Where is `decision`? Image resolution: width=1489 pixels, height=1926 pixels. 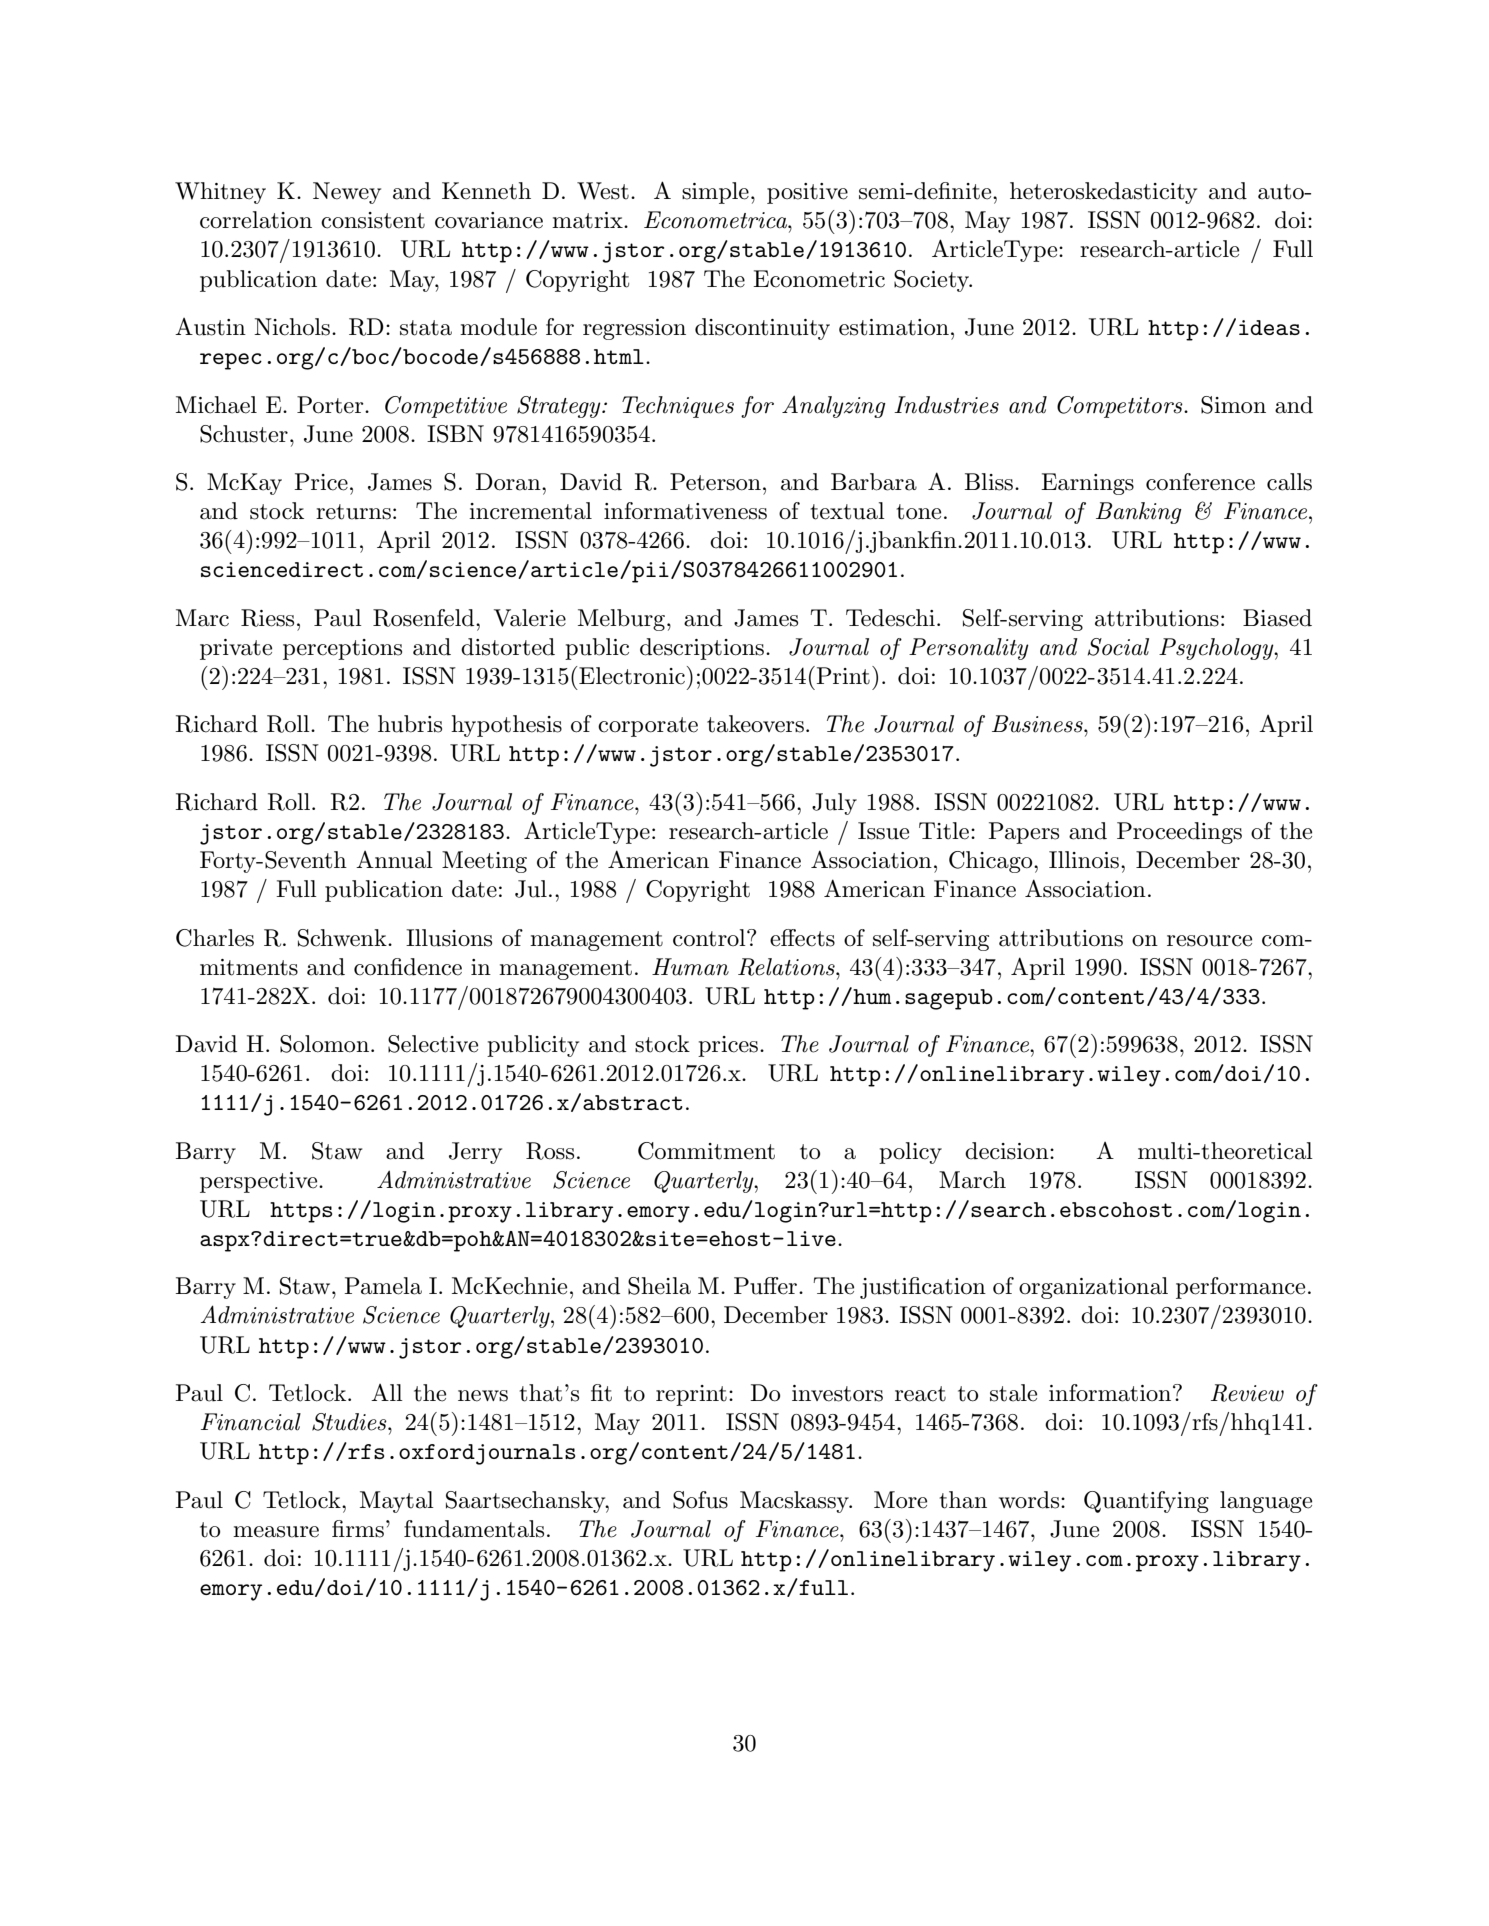
decision is located at coordinates (1008, 1151).
